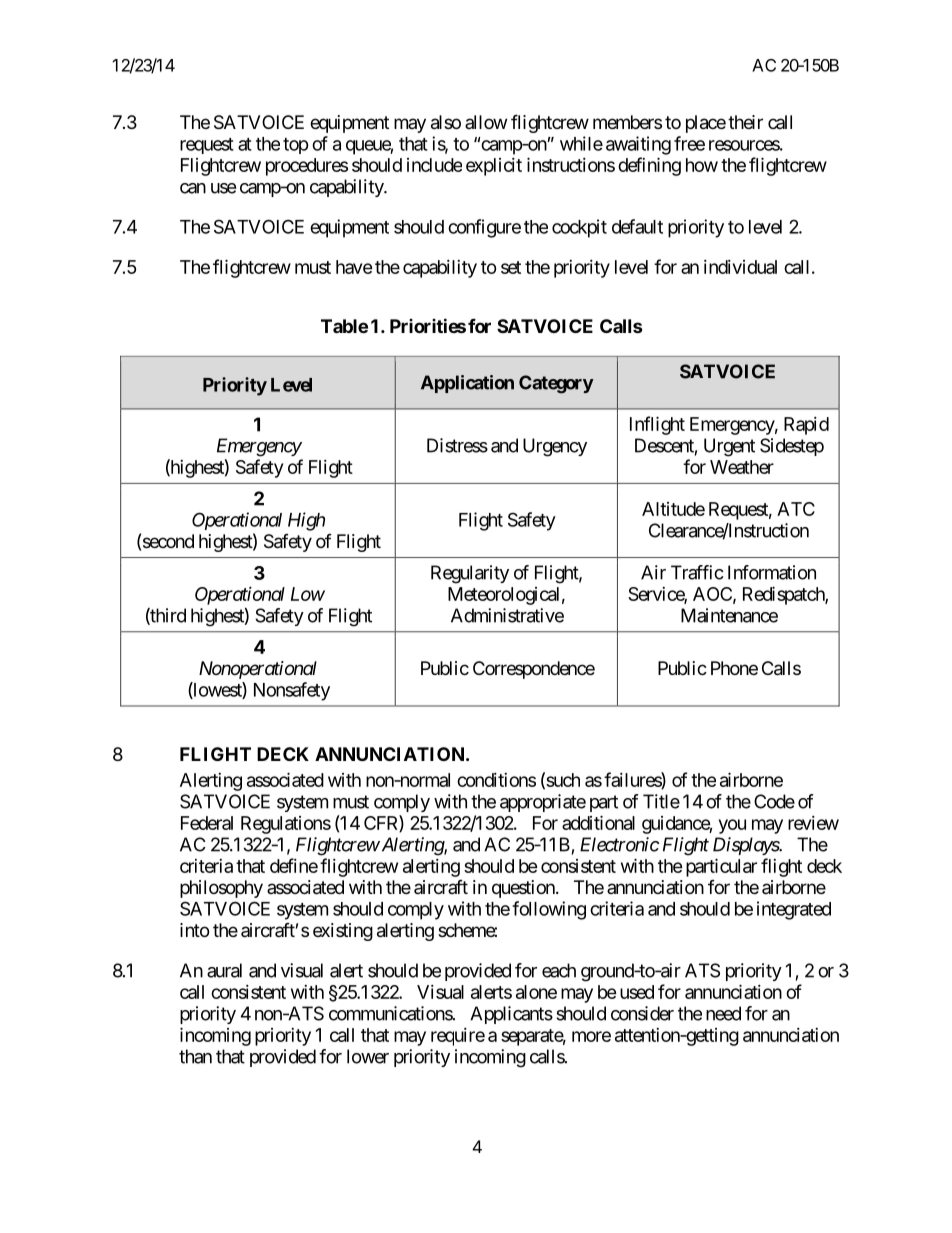 This screenshot has height=1233, width=952. Describe the element at coordinates (772, 572) in the screenshot. I see `Information` at that location.
